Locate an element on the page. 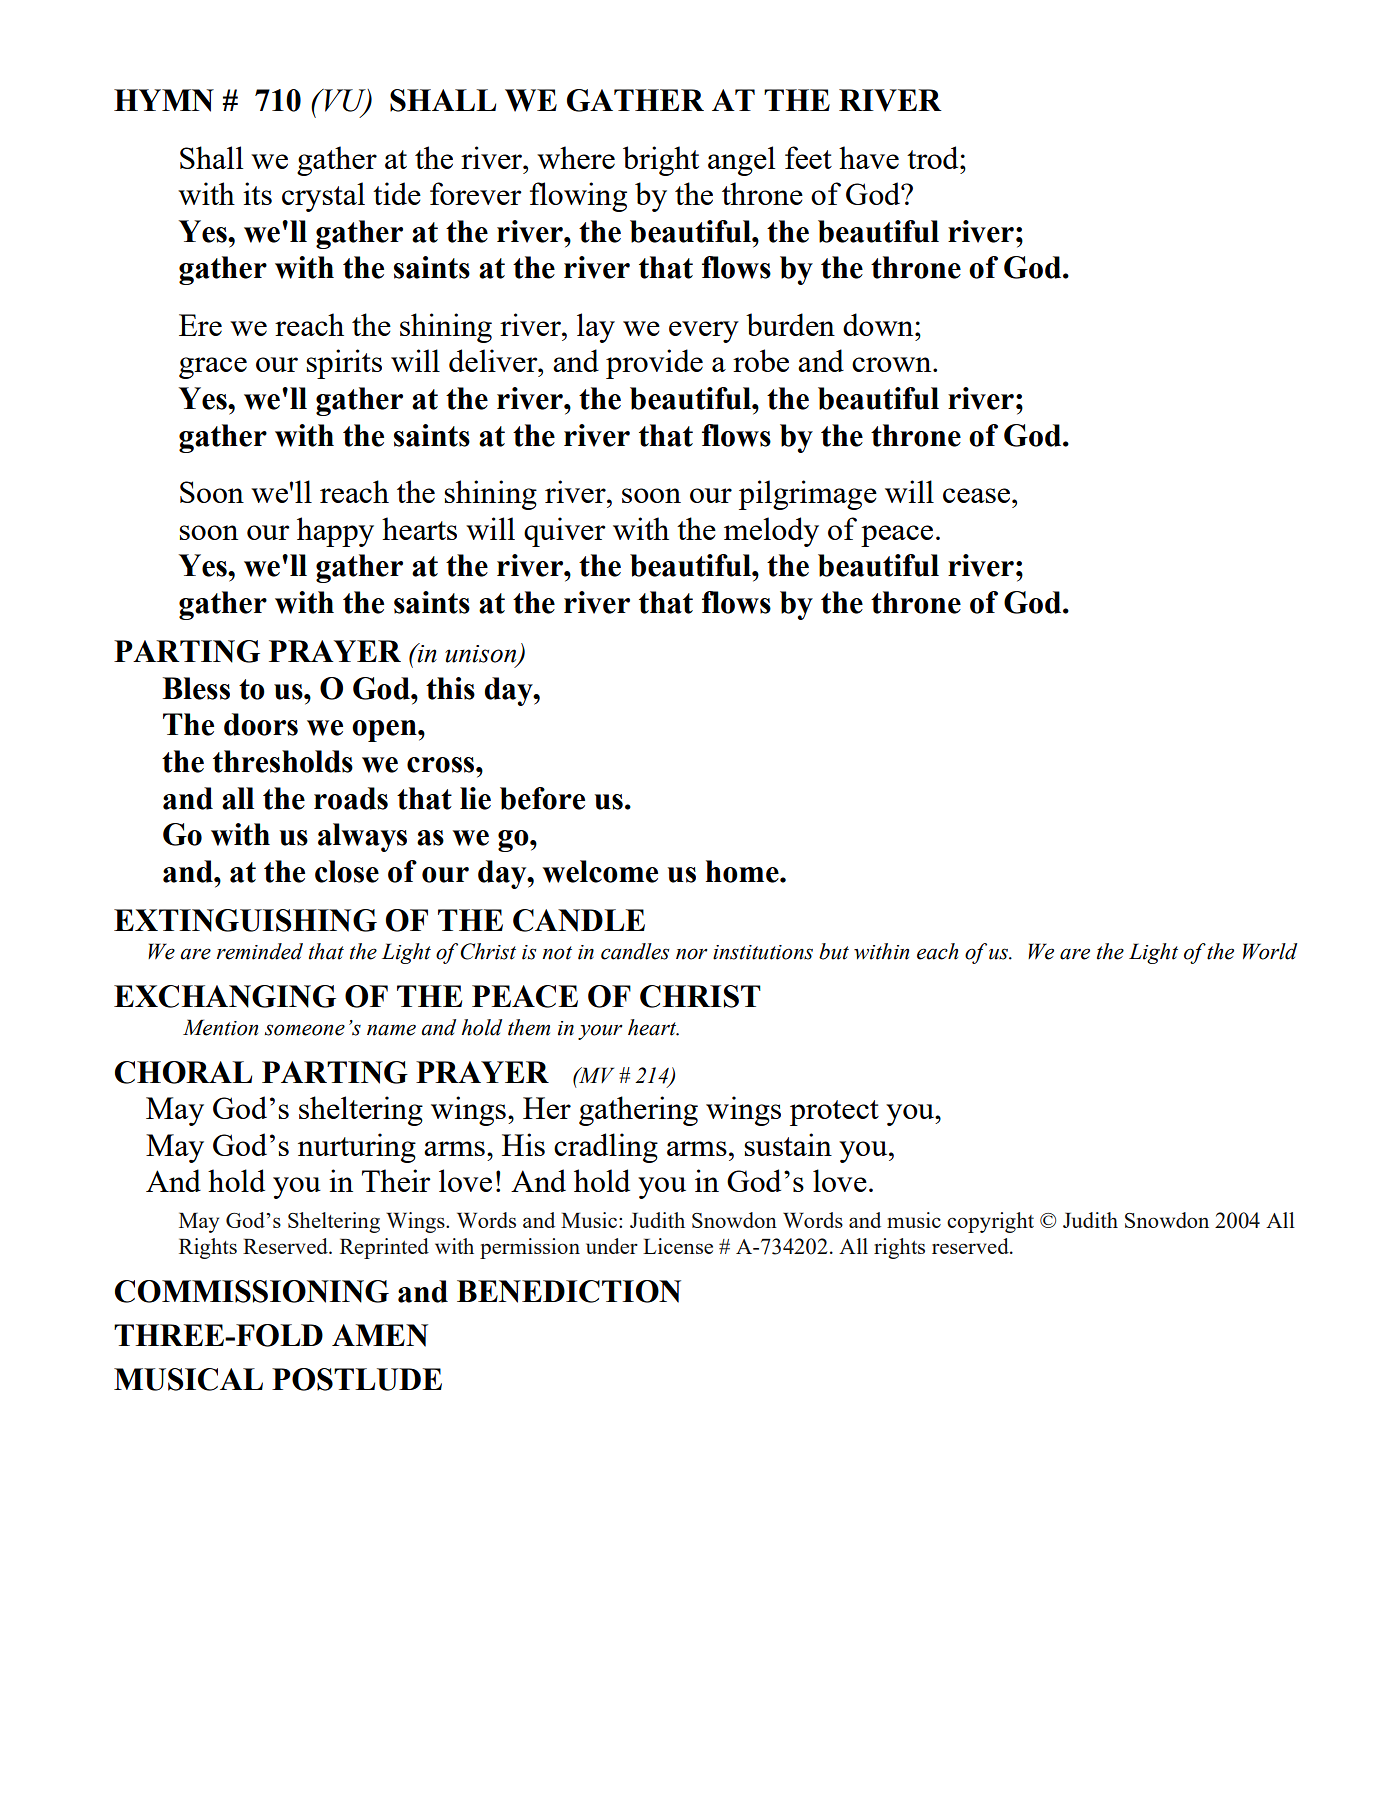 This page has height=1798, width=1389. tide is located at coordinates (397, 193).
